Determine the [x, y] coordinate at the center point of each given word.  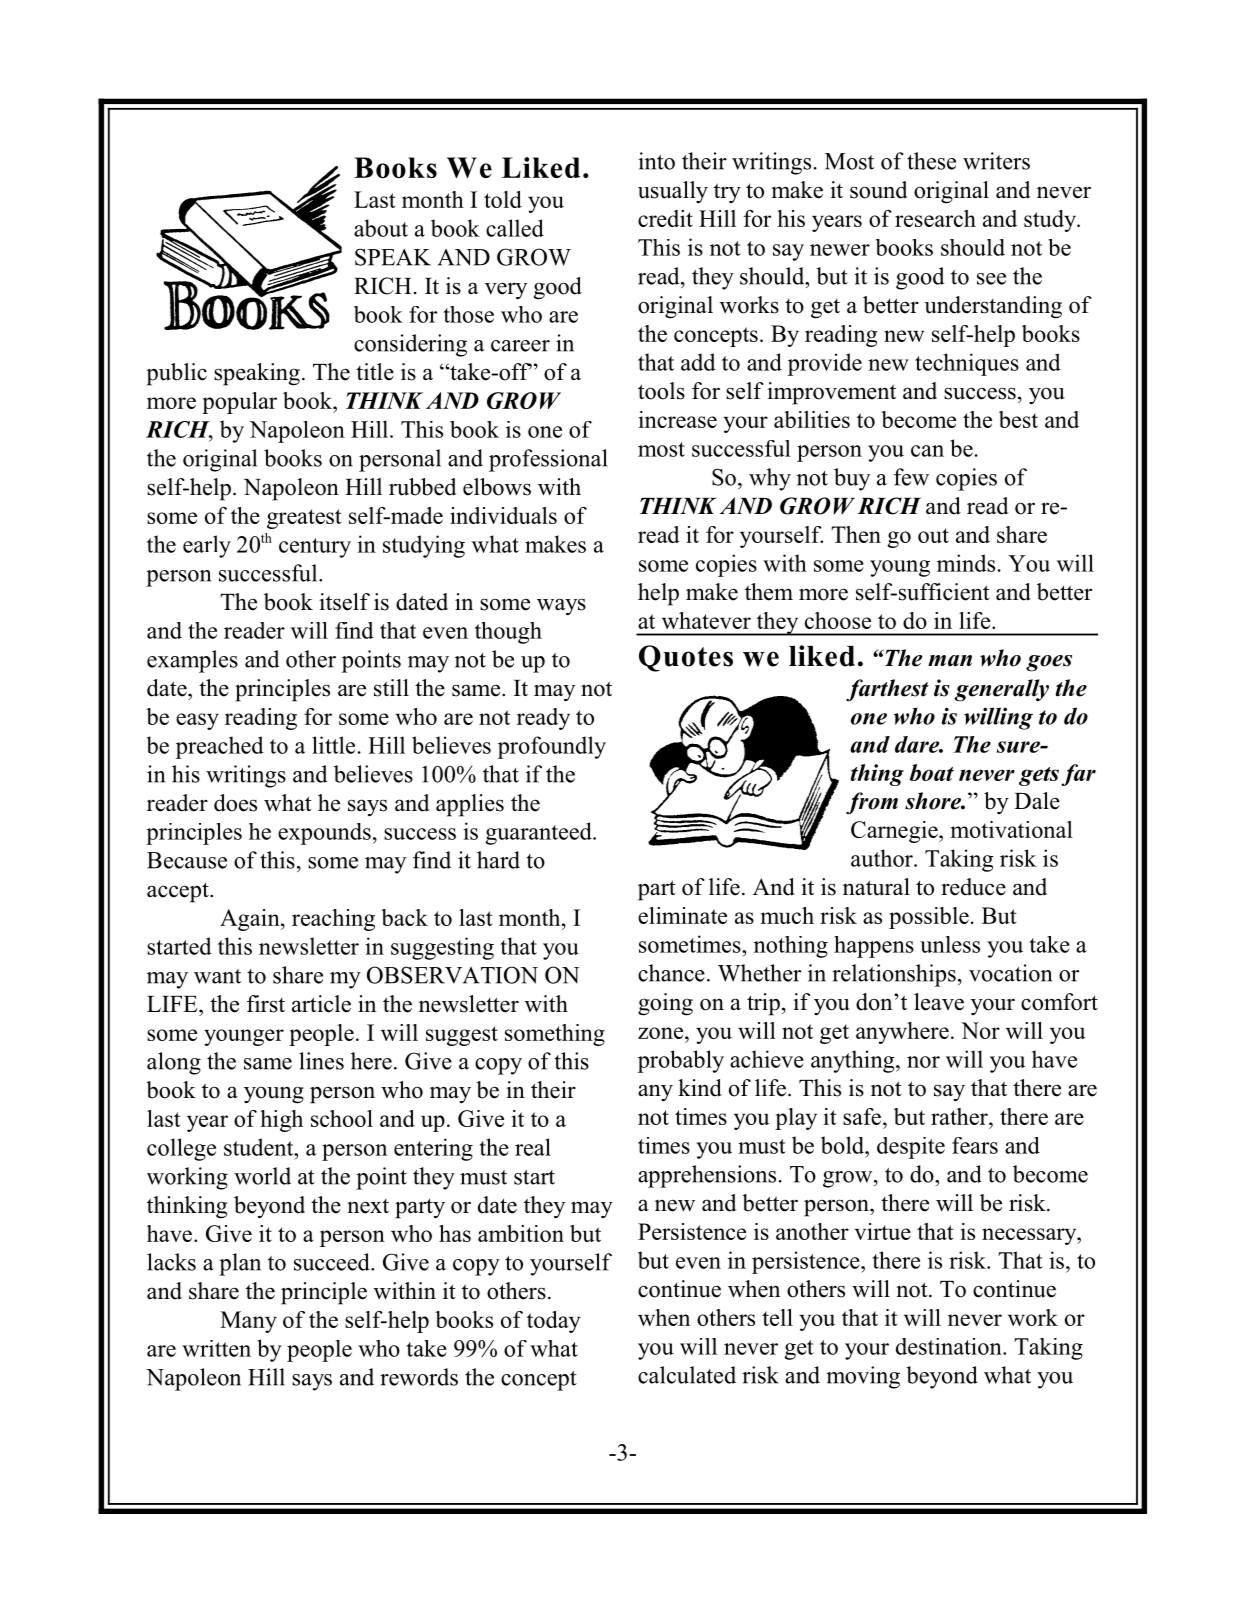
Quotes [686, 658]
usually [673, 192]
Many [248, 1322]
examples [192, 661]
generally [1001, 690]
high [281, 1121]
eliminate [682, 915]
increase [678, 419]
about [381, 228]
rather [960, 1116]
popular [239, 403]
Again [251, 920]
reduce [973, 887]
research [935, 218]
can [927, 451]
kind [700, 1088]
